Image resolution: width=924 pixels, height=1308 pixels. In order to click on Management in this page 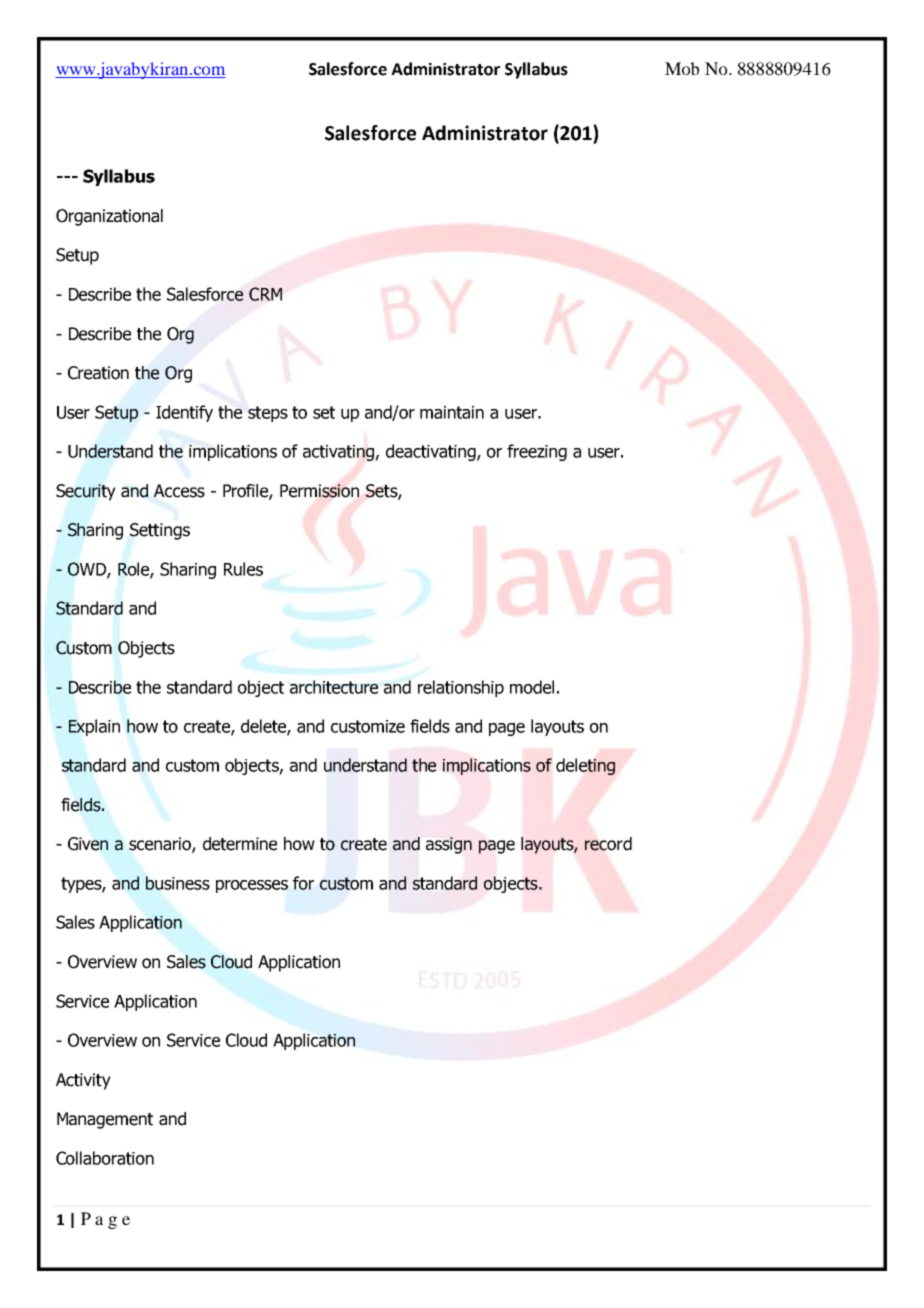, I will do `click(105, 1120)`.
